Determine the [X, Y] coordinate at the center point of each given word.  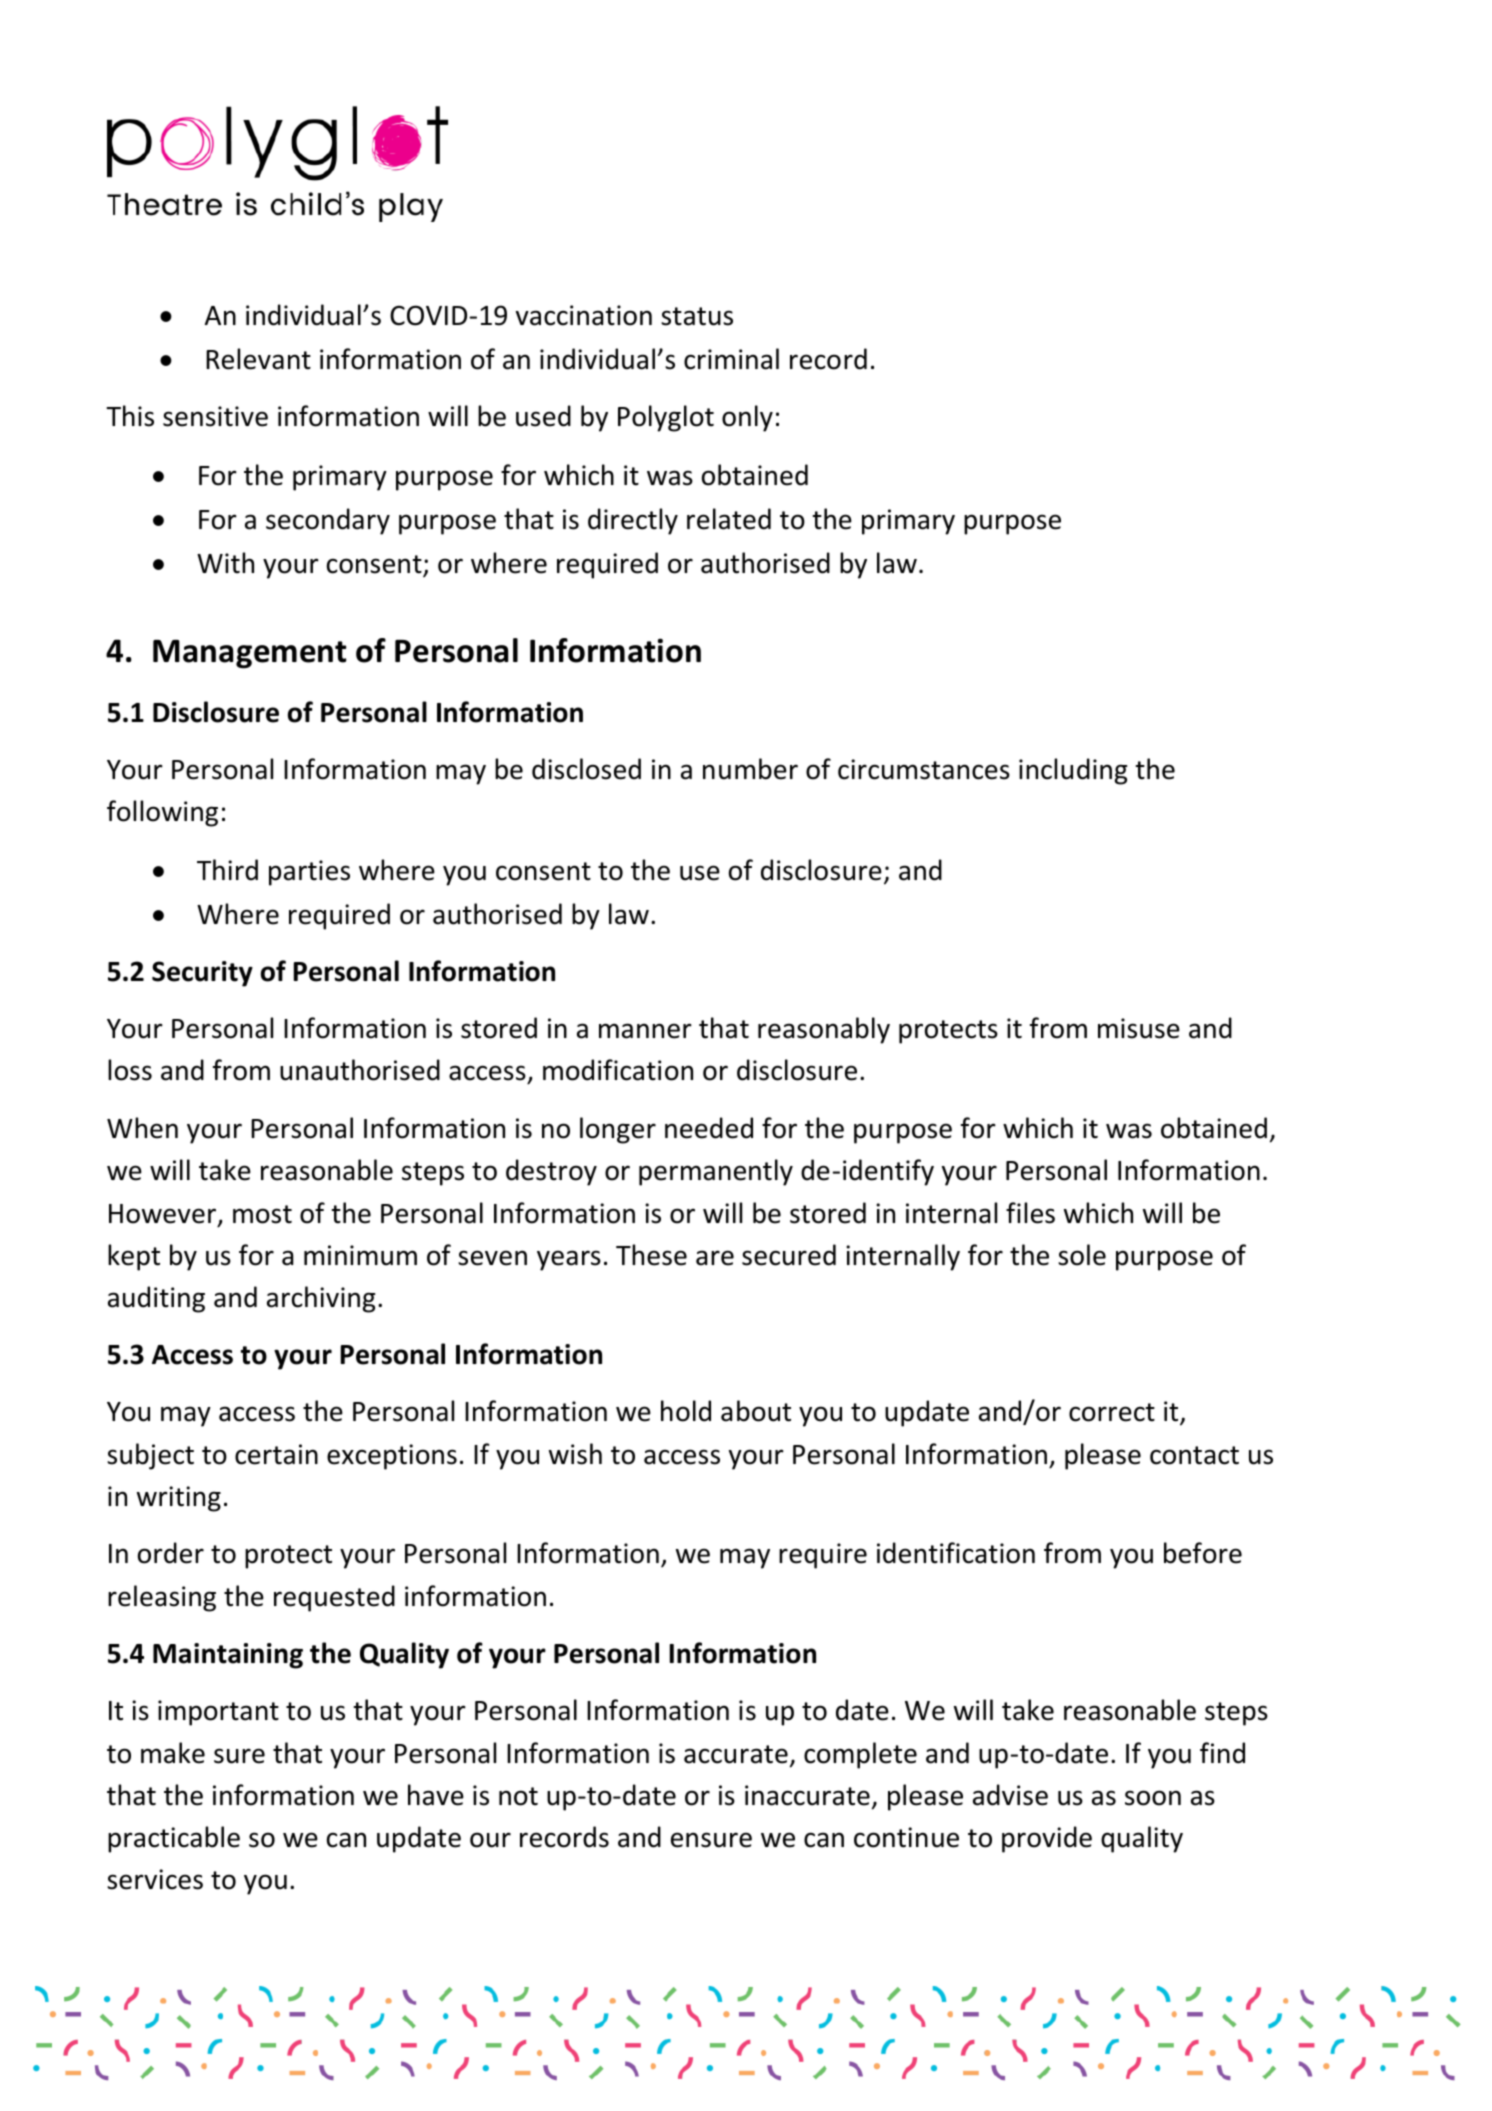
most [262, 1214]
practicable [174, 1839]
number [750, 769]
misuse [1139, 1028]
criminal [731, 359]
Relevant [258, 359]
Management [249, 654]
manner [645, 1031]
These [651, 1255]
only [747, 418]
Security [202, 974]
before [1203, 1553]
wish [575, 1454]
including [1073, 771]
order [171, 1553]
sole [1082, 1255]
